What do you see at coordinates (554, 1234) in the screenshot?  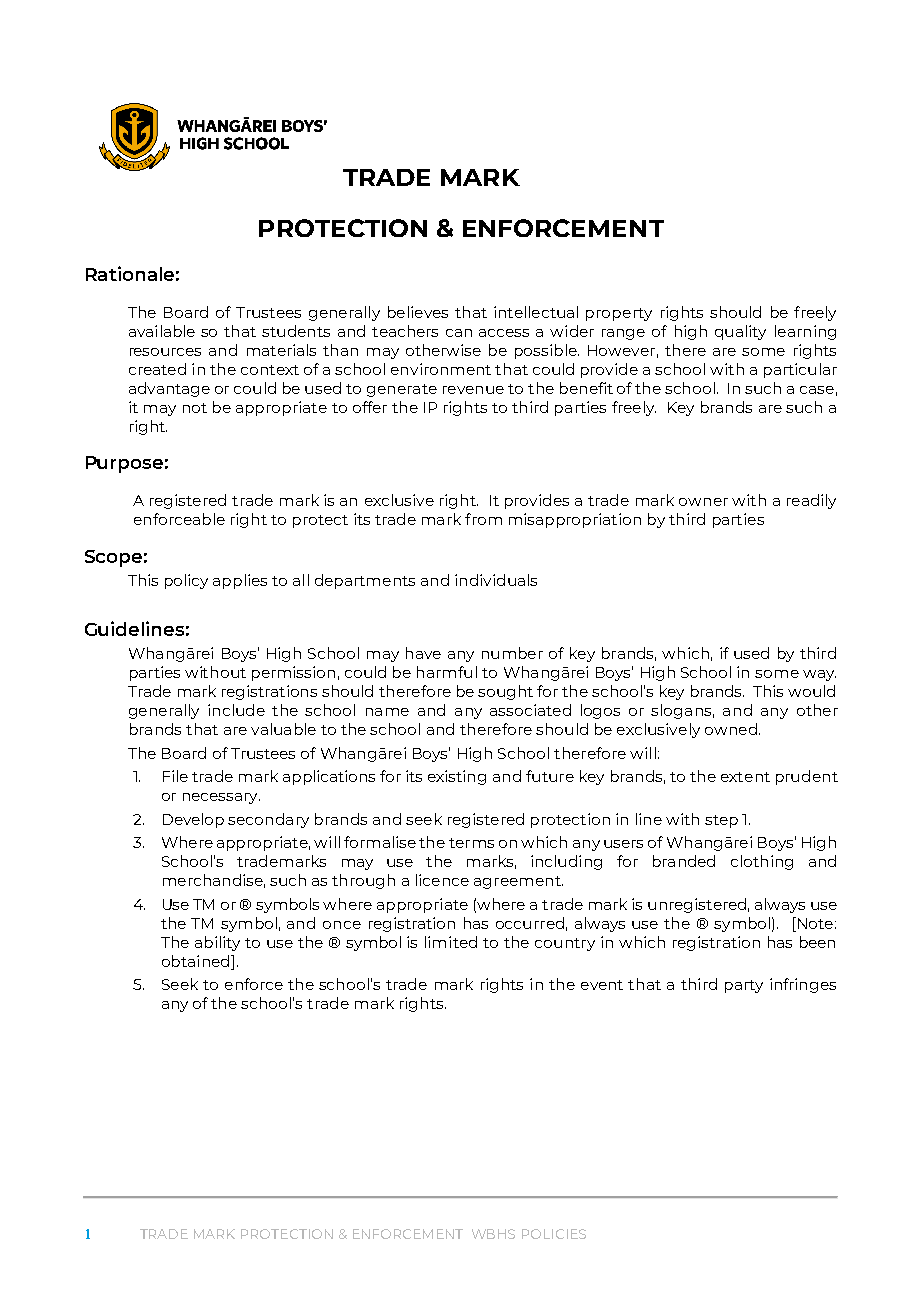 I see `POLICIES` at bounding box center [554, 1234].
